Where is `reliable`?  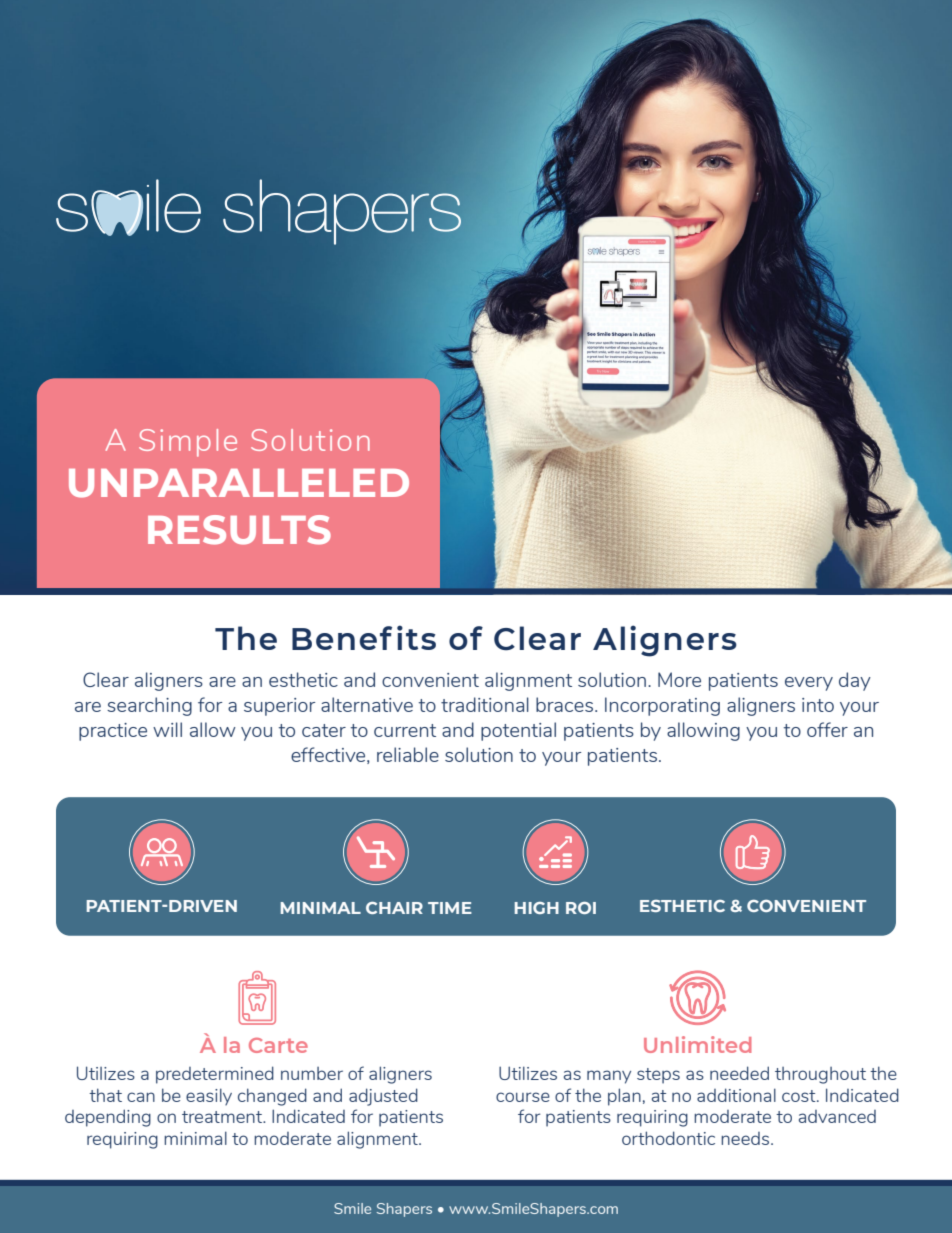 reliable is located at coordinates (408, 754).
